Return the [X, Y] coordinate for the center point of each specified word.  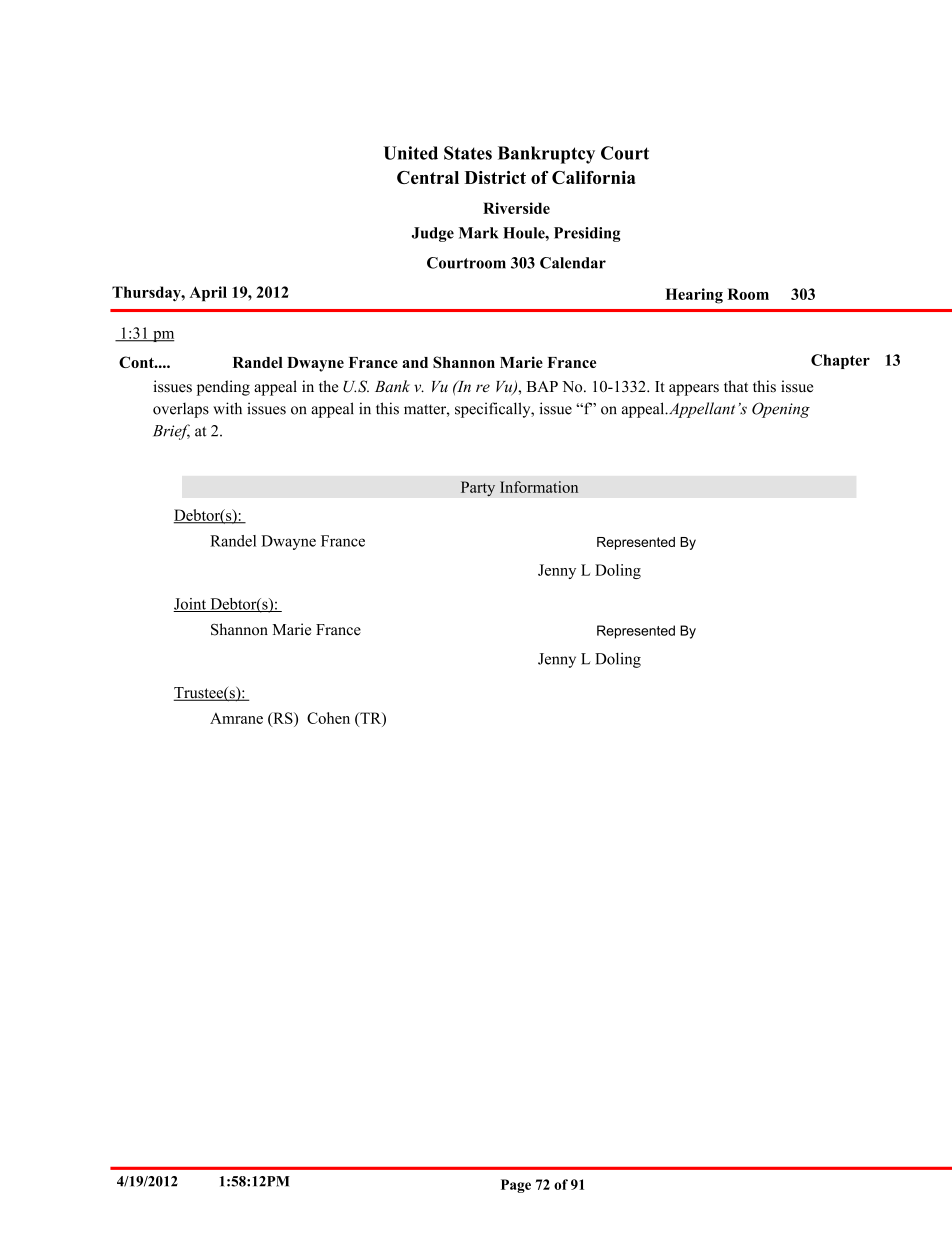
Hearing [694, 296]
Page [516, 1186]
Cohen [328, 718]
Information [539, 487]
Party [478, 489]
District [495, 177]
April [208, 294]
